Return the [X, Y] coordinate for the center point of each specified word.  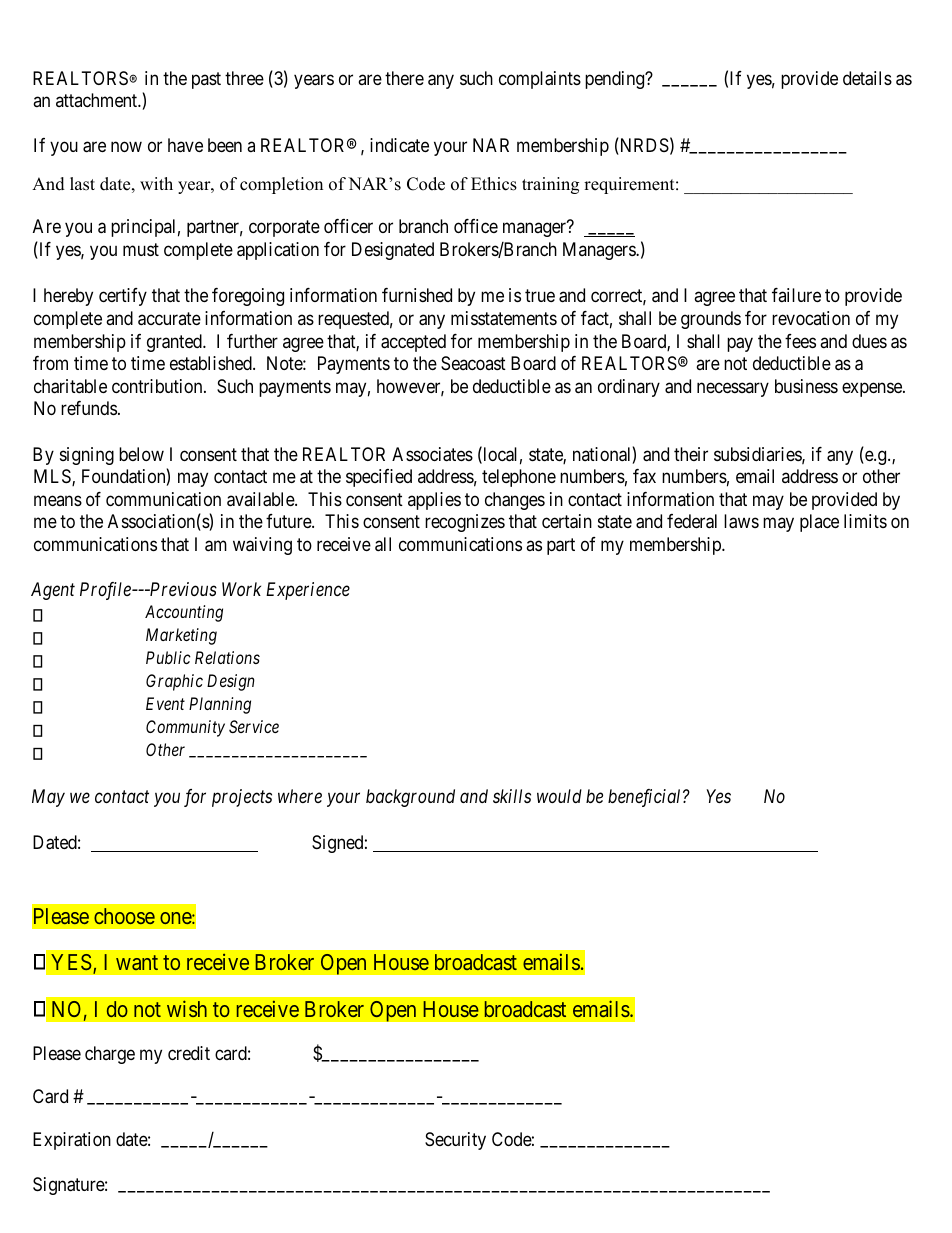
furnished [417, 295]
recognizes [465, 523]
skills [512, 796]
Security [455, 1141]
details [867, 78]
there [404, 78]
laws [741, 521]
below [141, 454]
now [126, 147]
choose [124, 916]
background [410, 798]
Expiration [72, 1141]
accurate [169, 319]
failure [796, 295]
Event [165, 703]
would [559, 796]
